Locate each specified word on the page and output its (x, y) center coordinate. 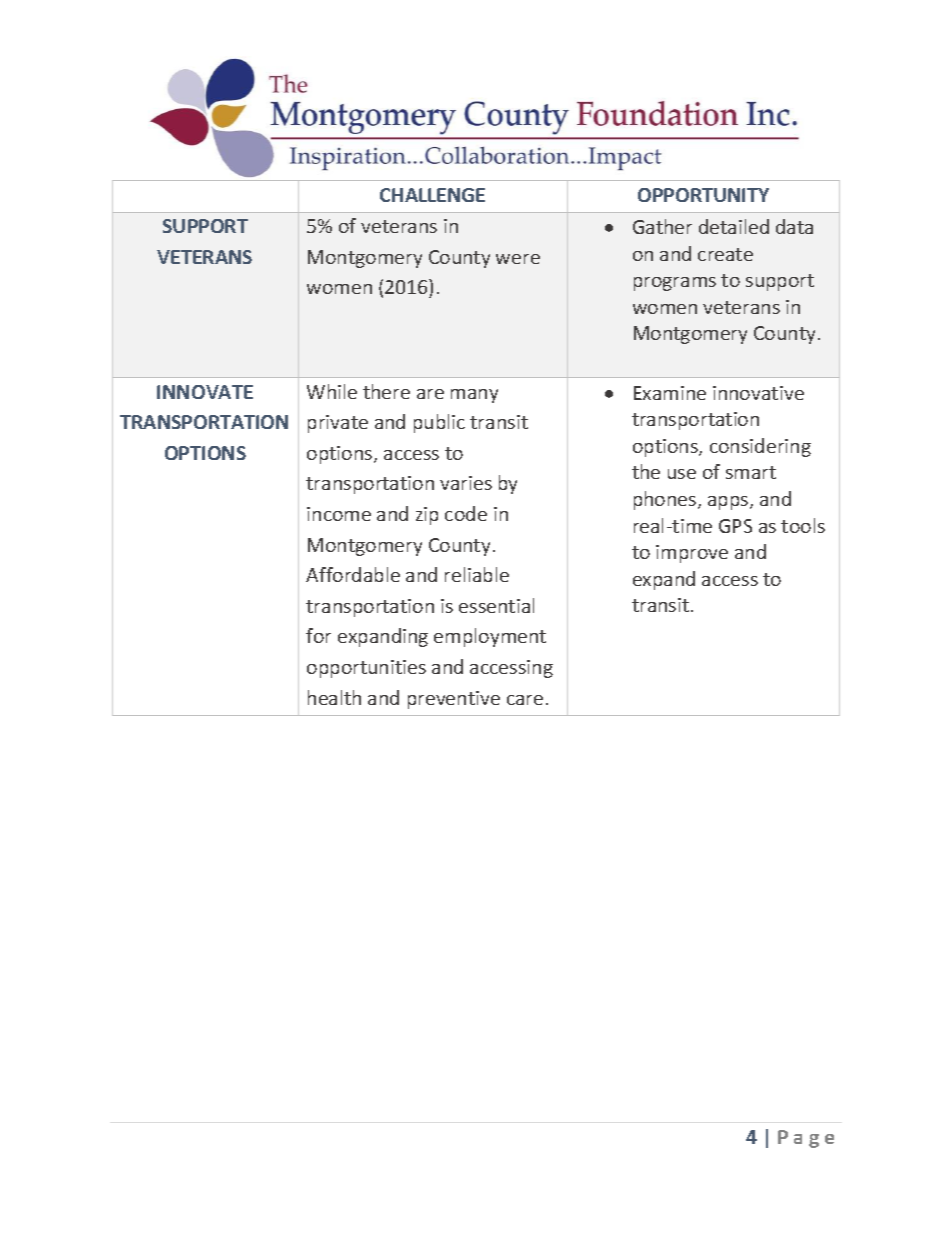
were (518, 259)
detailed (734, 226)
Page (806, 1139)
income (339, 514)
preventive (454, 700)
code (466, 513)
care (525, 700)
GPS (735, 526)
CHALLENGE (432, 195)
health (334, 697)
